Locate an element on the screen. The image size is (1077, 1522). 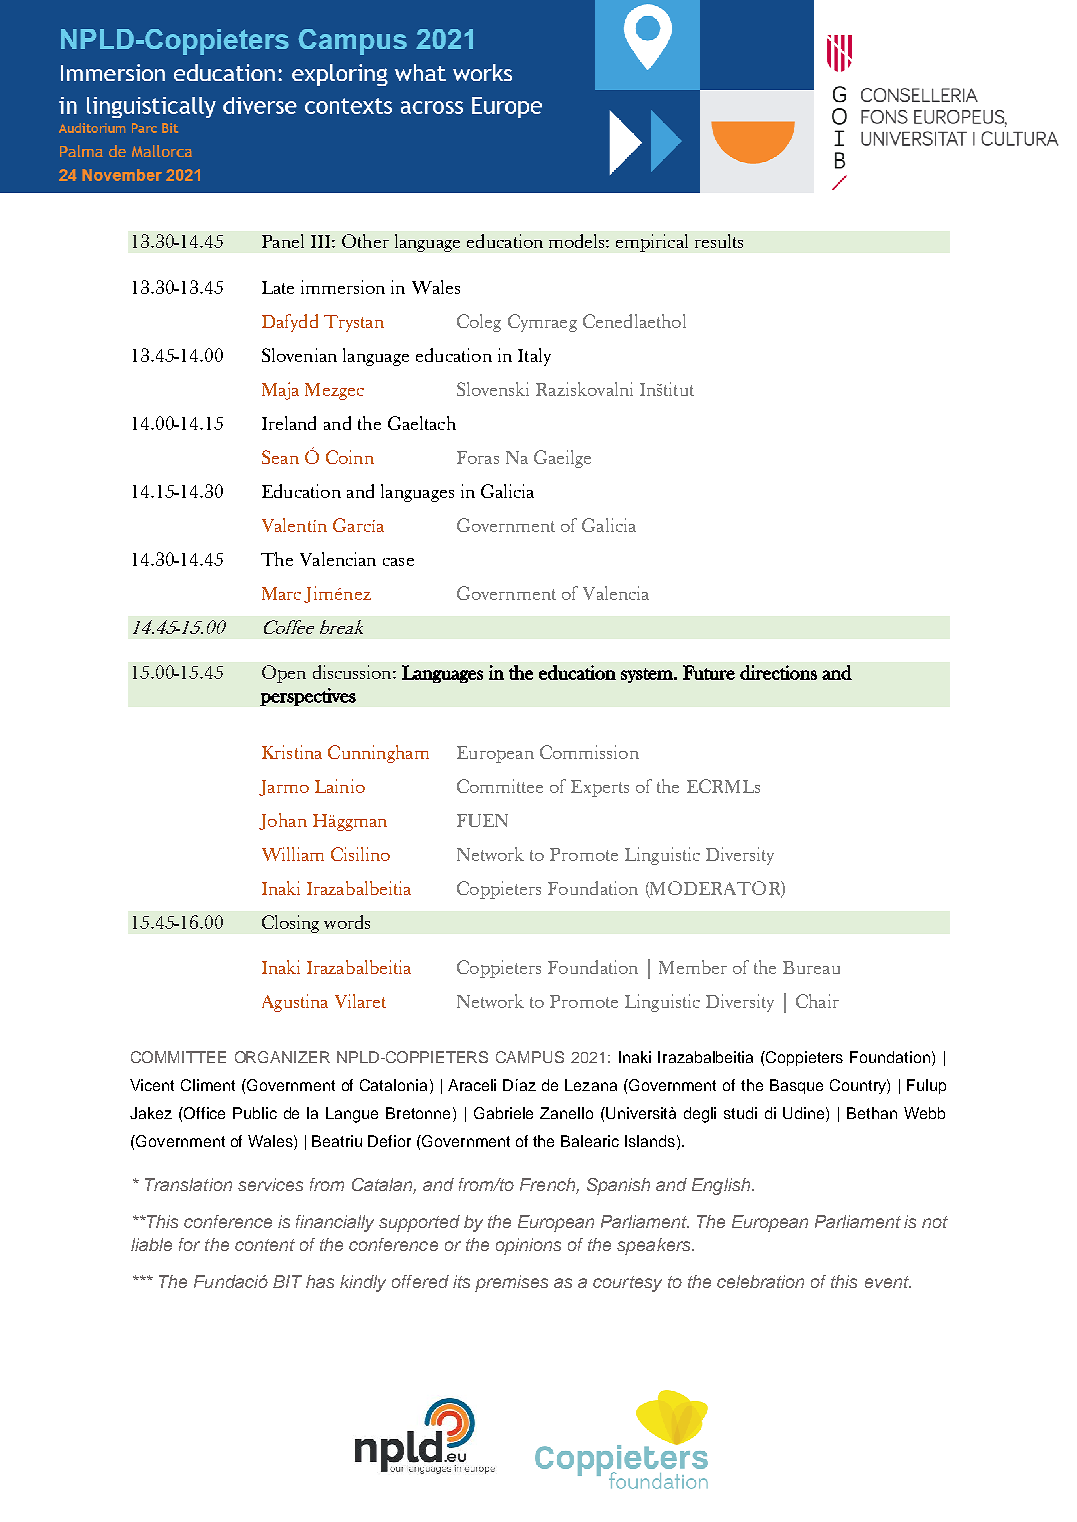
empirical is located at coordinates (652, 243).
